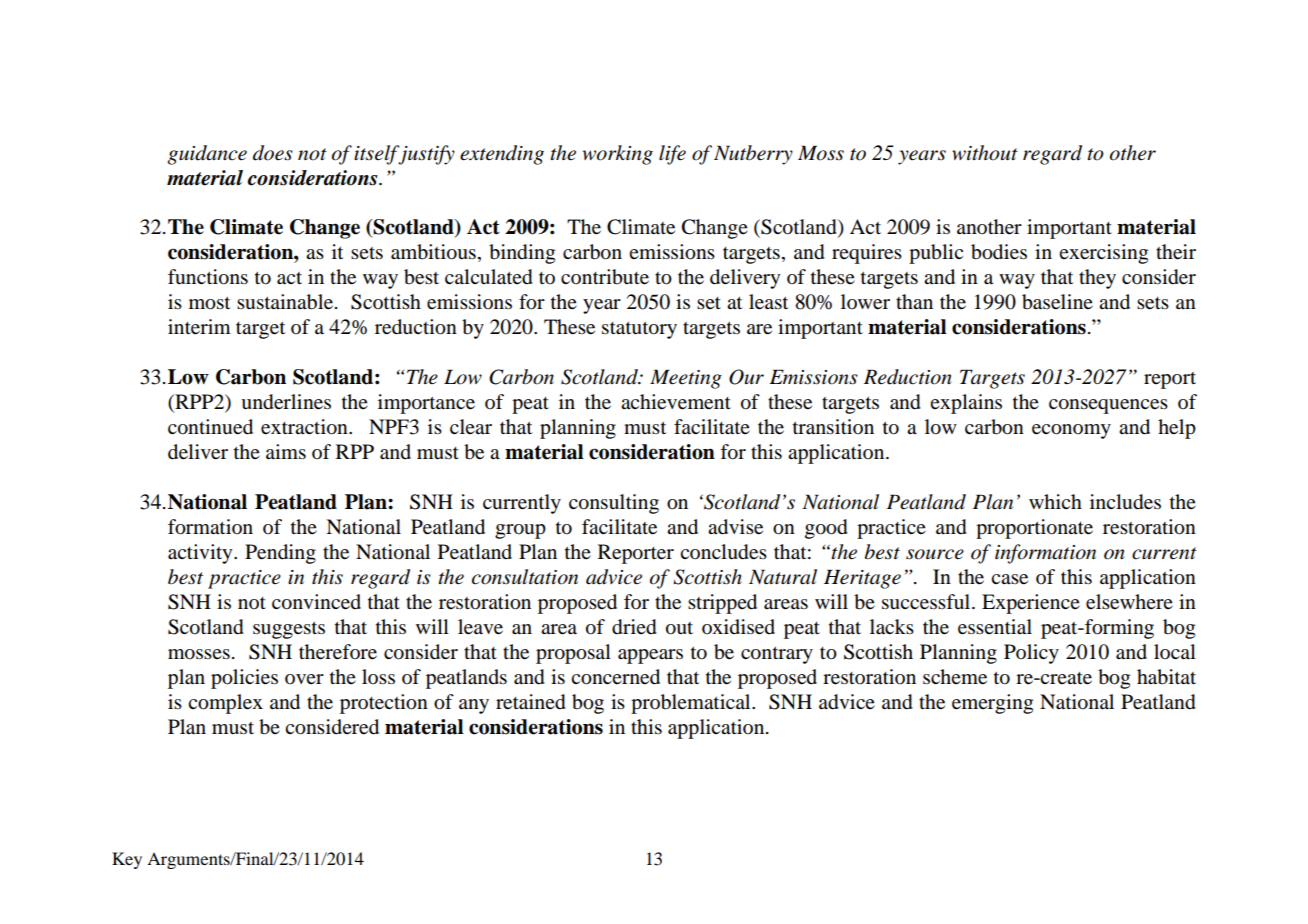  What do you see at coordinates (614, 504) in the screenshot?
I see `consulting` at bounding box center [614, 504].
